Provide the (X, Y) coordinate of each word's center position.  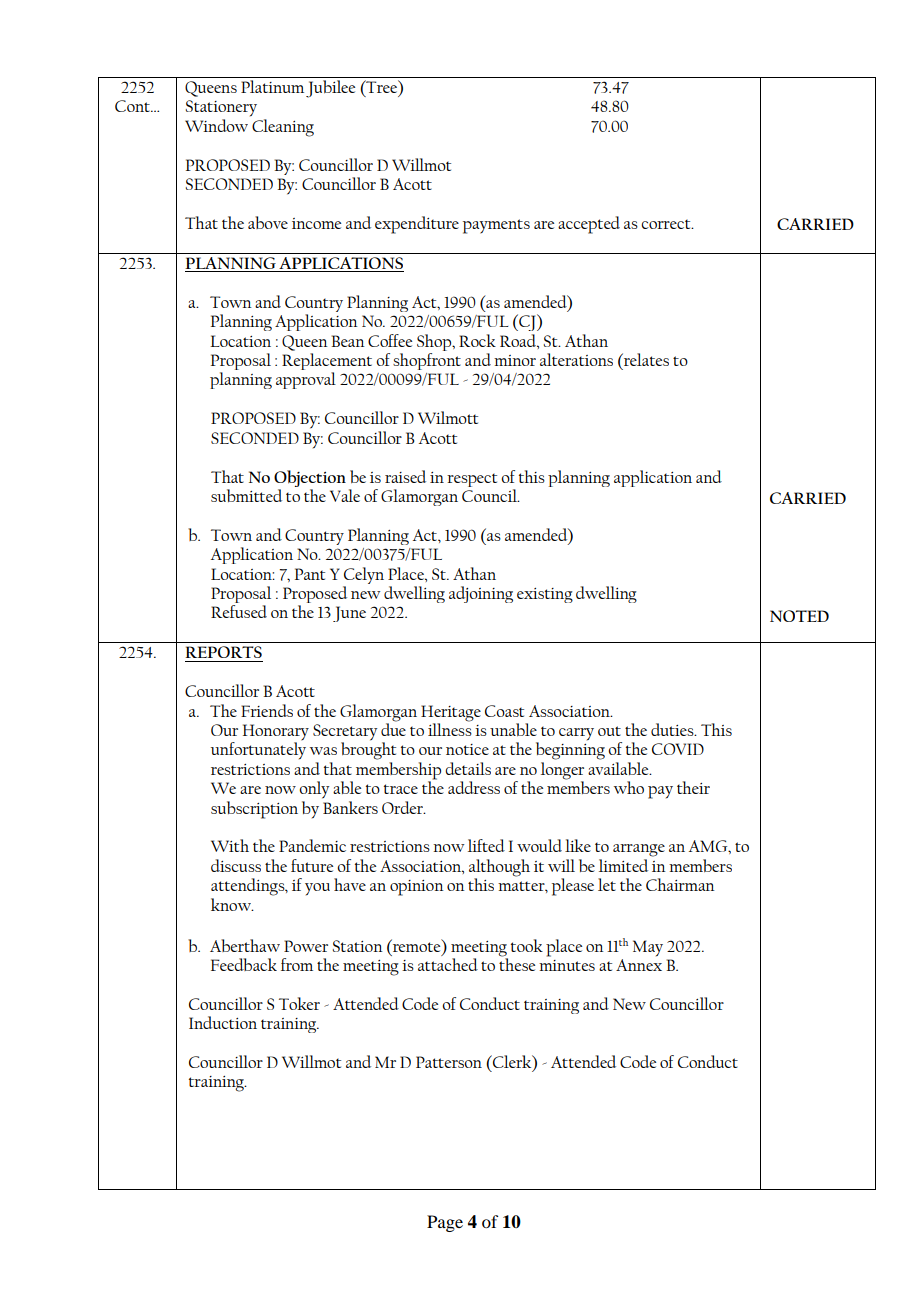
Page (445, 1223)
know (232, 904)
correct (667, 224)
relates (645, 359)
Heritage (451, 713)
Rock (477, 340)
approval (306, 380)
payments (496, 226)
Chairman (680, 884)
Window (216, 125)
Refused (239, 611)
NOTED (799, 616)
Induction (223, 1022)
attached (448, 964)
